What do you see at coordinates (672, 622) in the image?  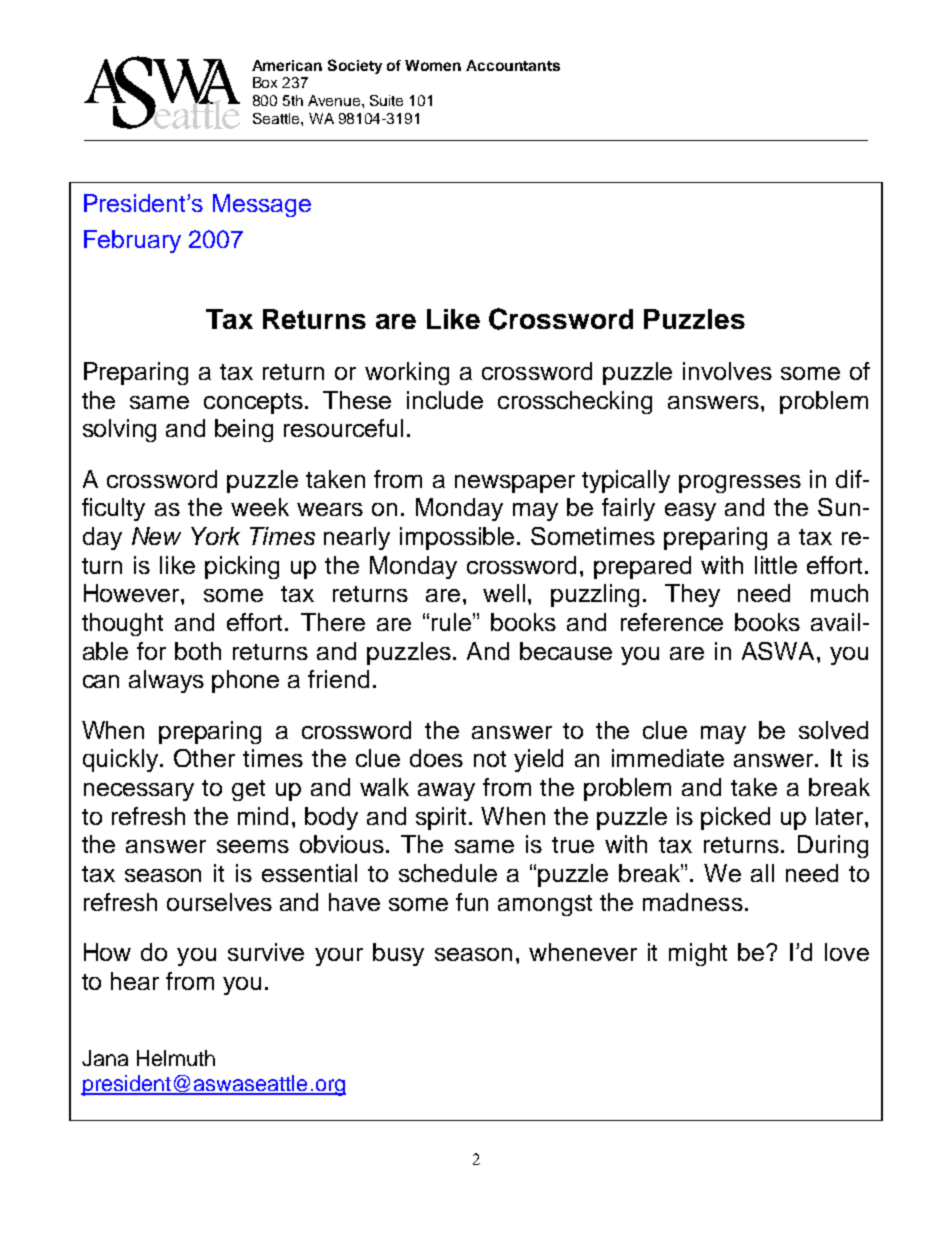 I see `reference` at bounding box center [672, 622].
